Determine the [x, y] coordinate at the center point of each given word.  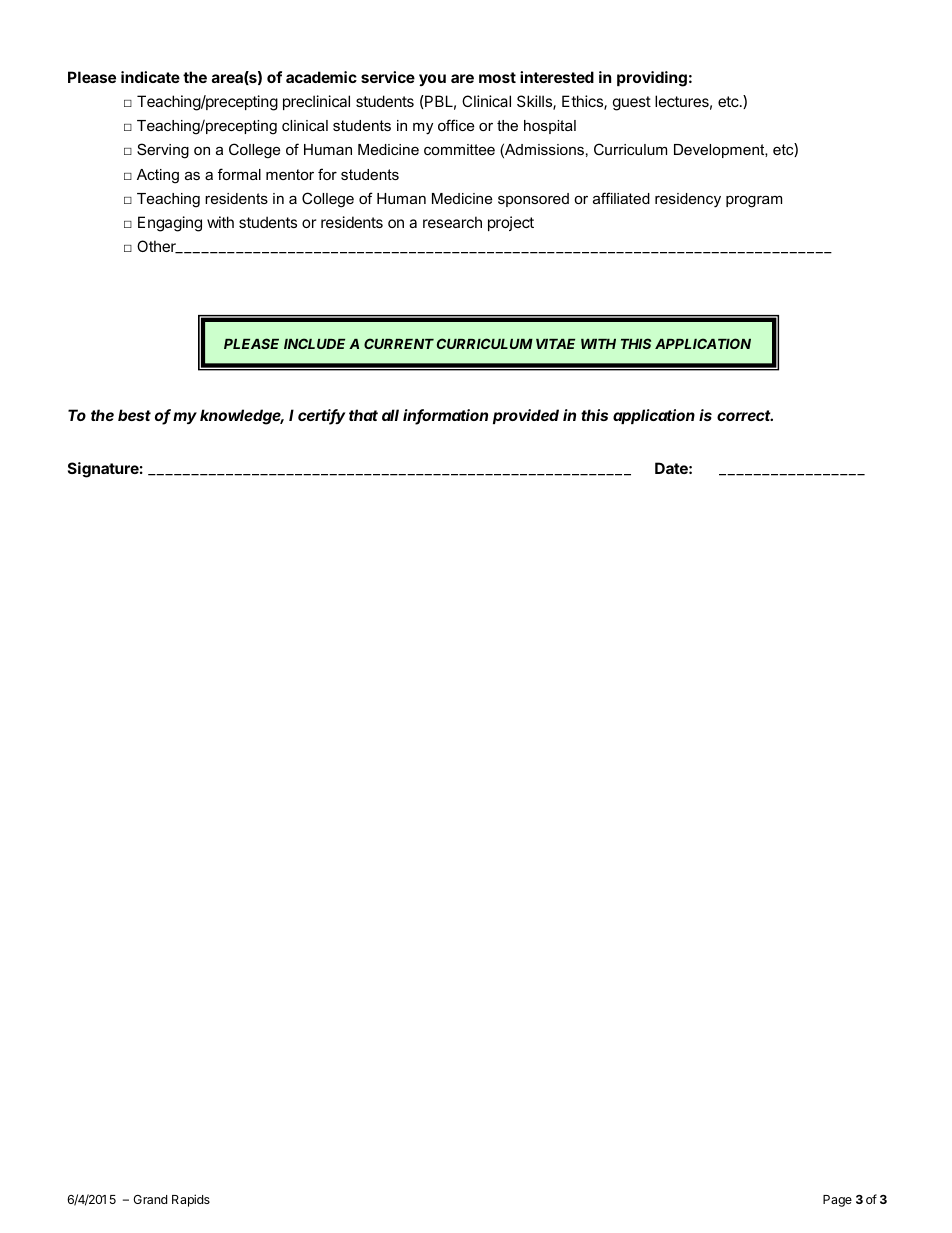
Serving [163, 151]
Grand [150, 1199]
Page [837, 1201]
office [456, 125]
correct [745, 415]
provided [526, 416]
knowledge [242, 417]
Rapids [191, 1200]
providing [652, 79]
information [445, 416]
